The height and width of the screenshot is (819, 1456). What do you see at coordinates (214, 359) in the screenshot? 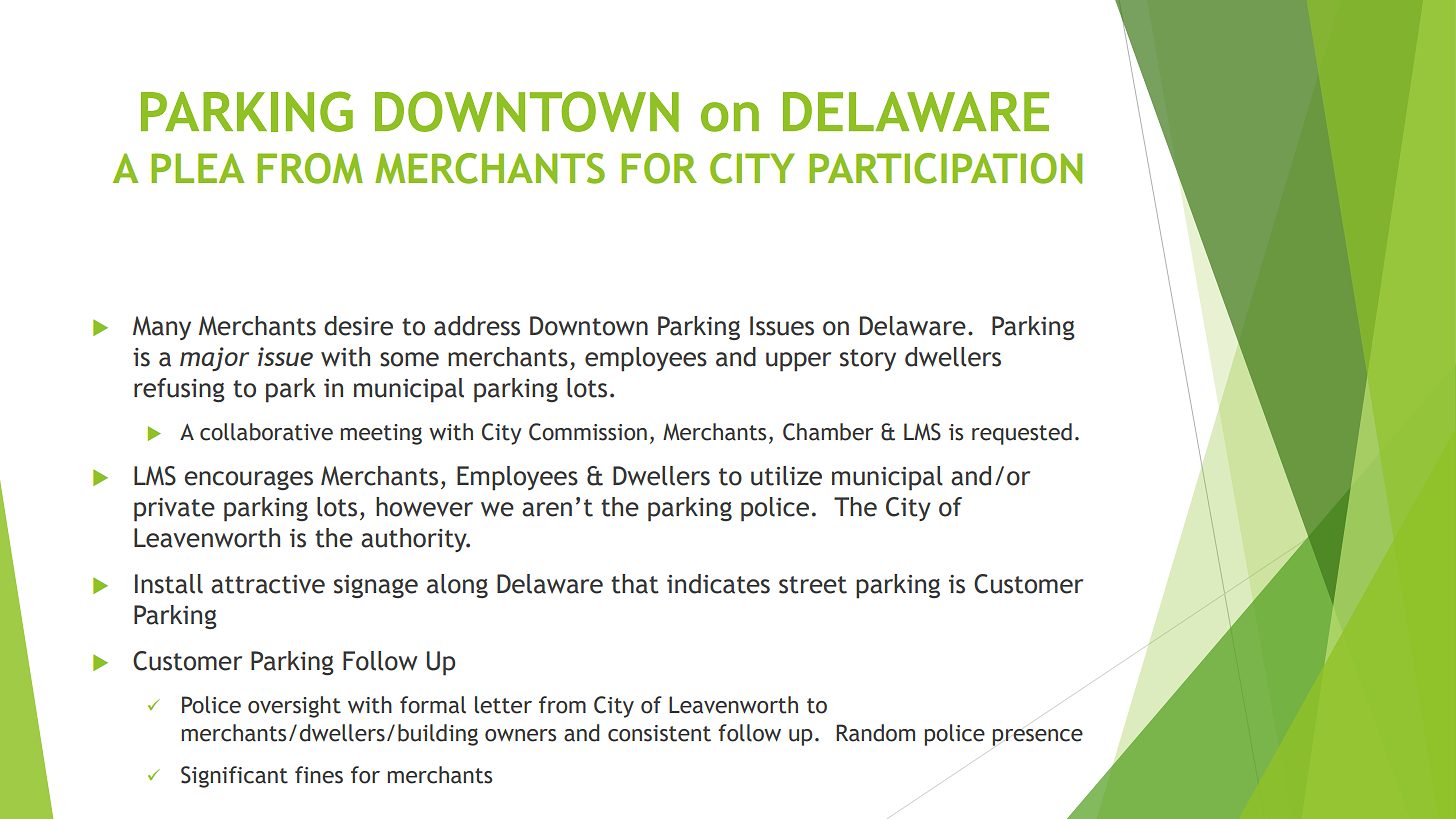
I see `major` at bounding box center [214, 359].
